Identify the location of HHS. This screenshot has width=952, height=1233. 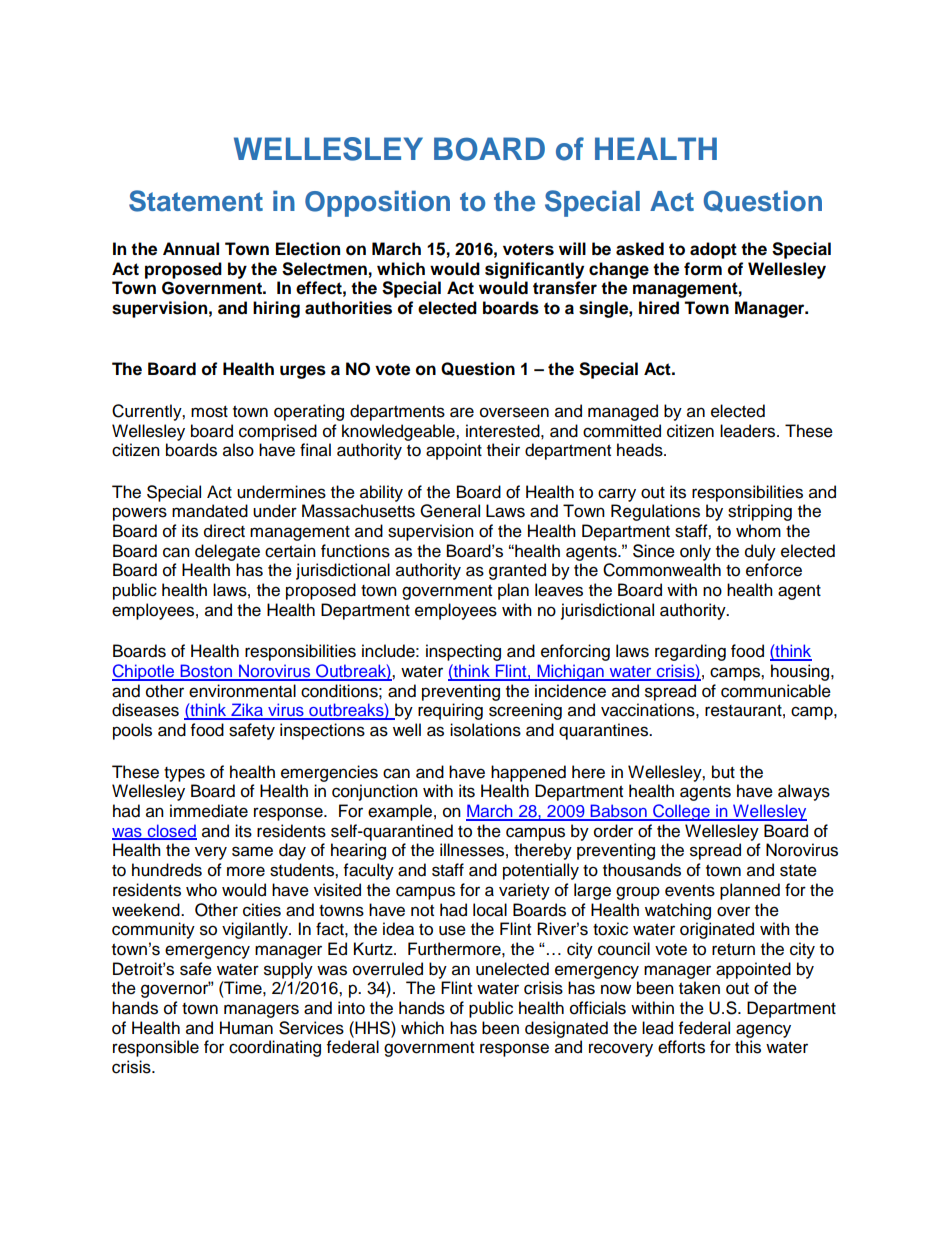
(373, 1028).
